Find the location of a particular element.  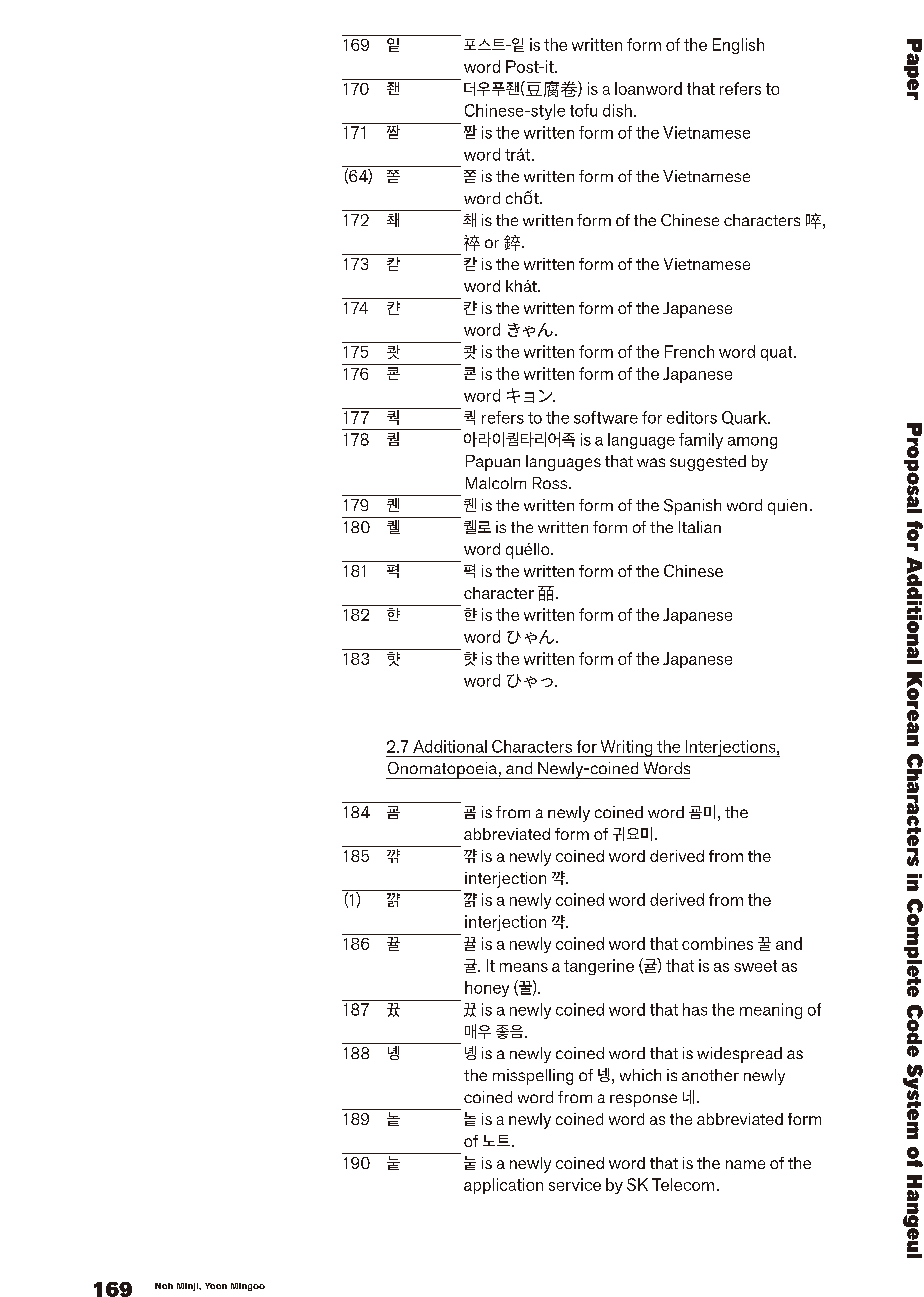

Yoon is located at coordinates (216, 1286).
